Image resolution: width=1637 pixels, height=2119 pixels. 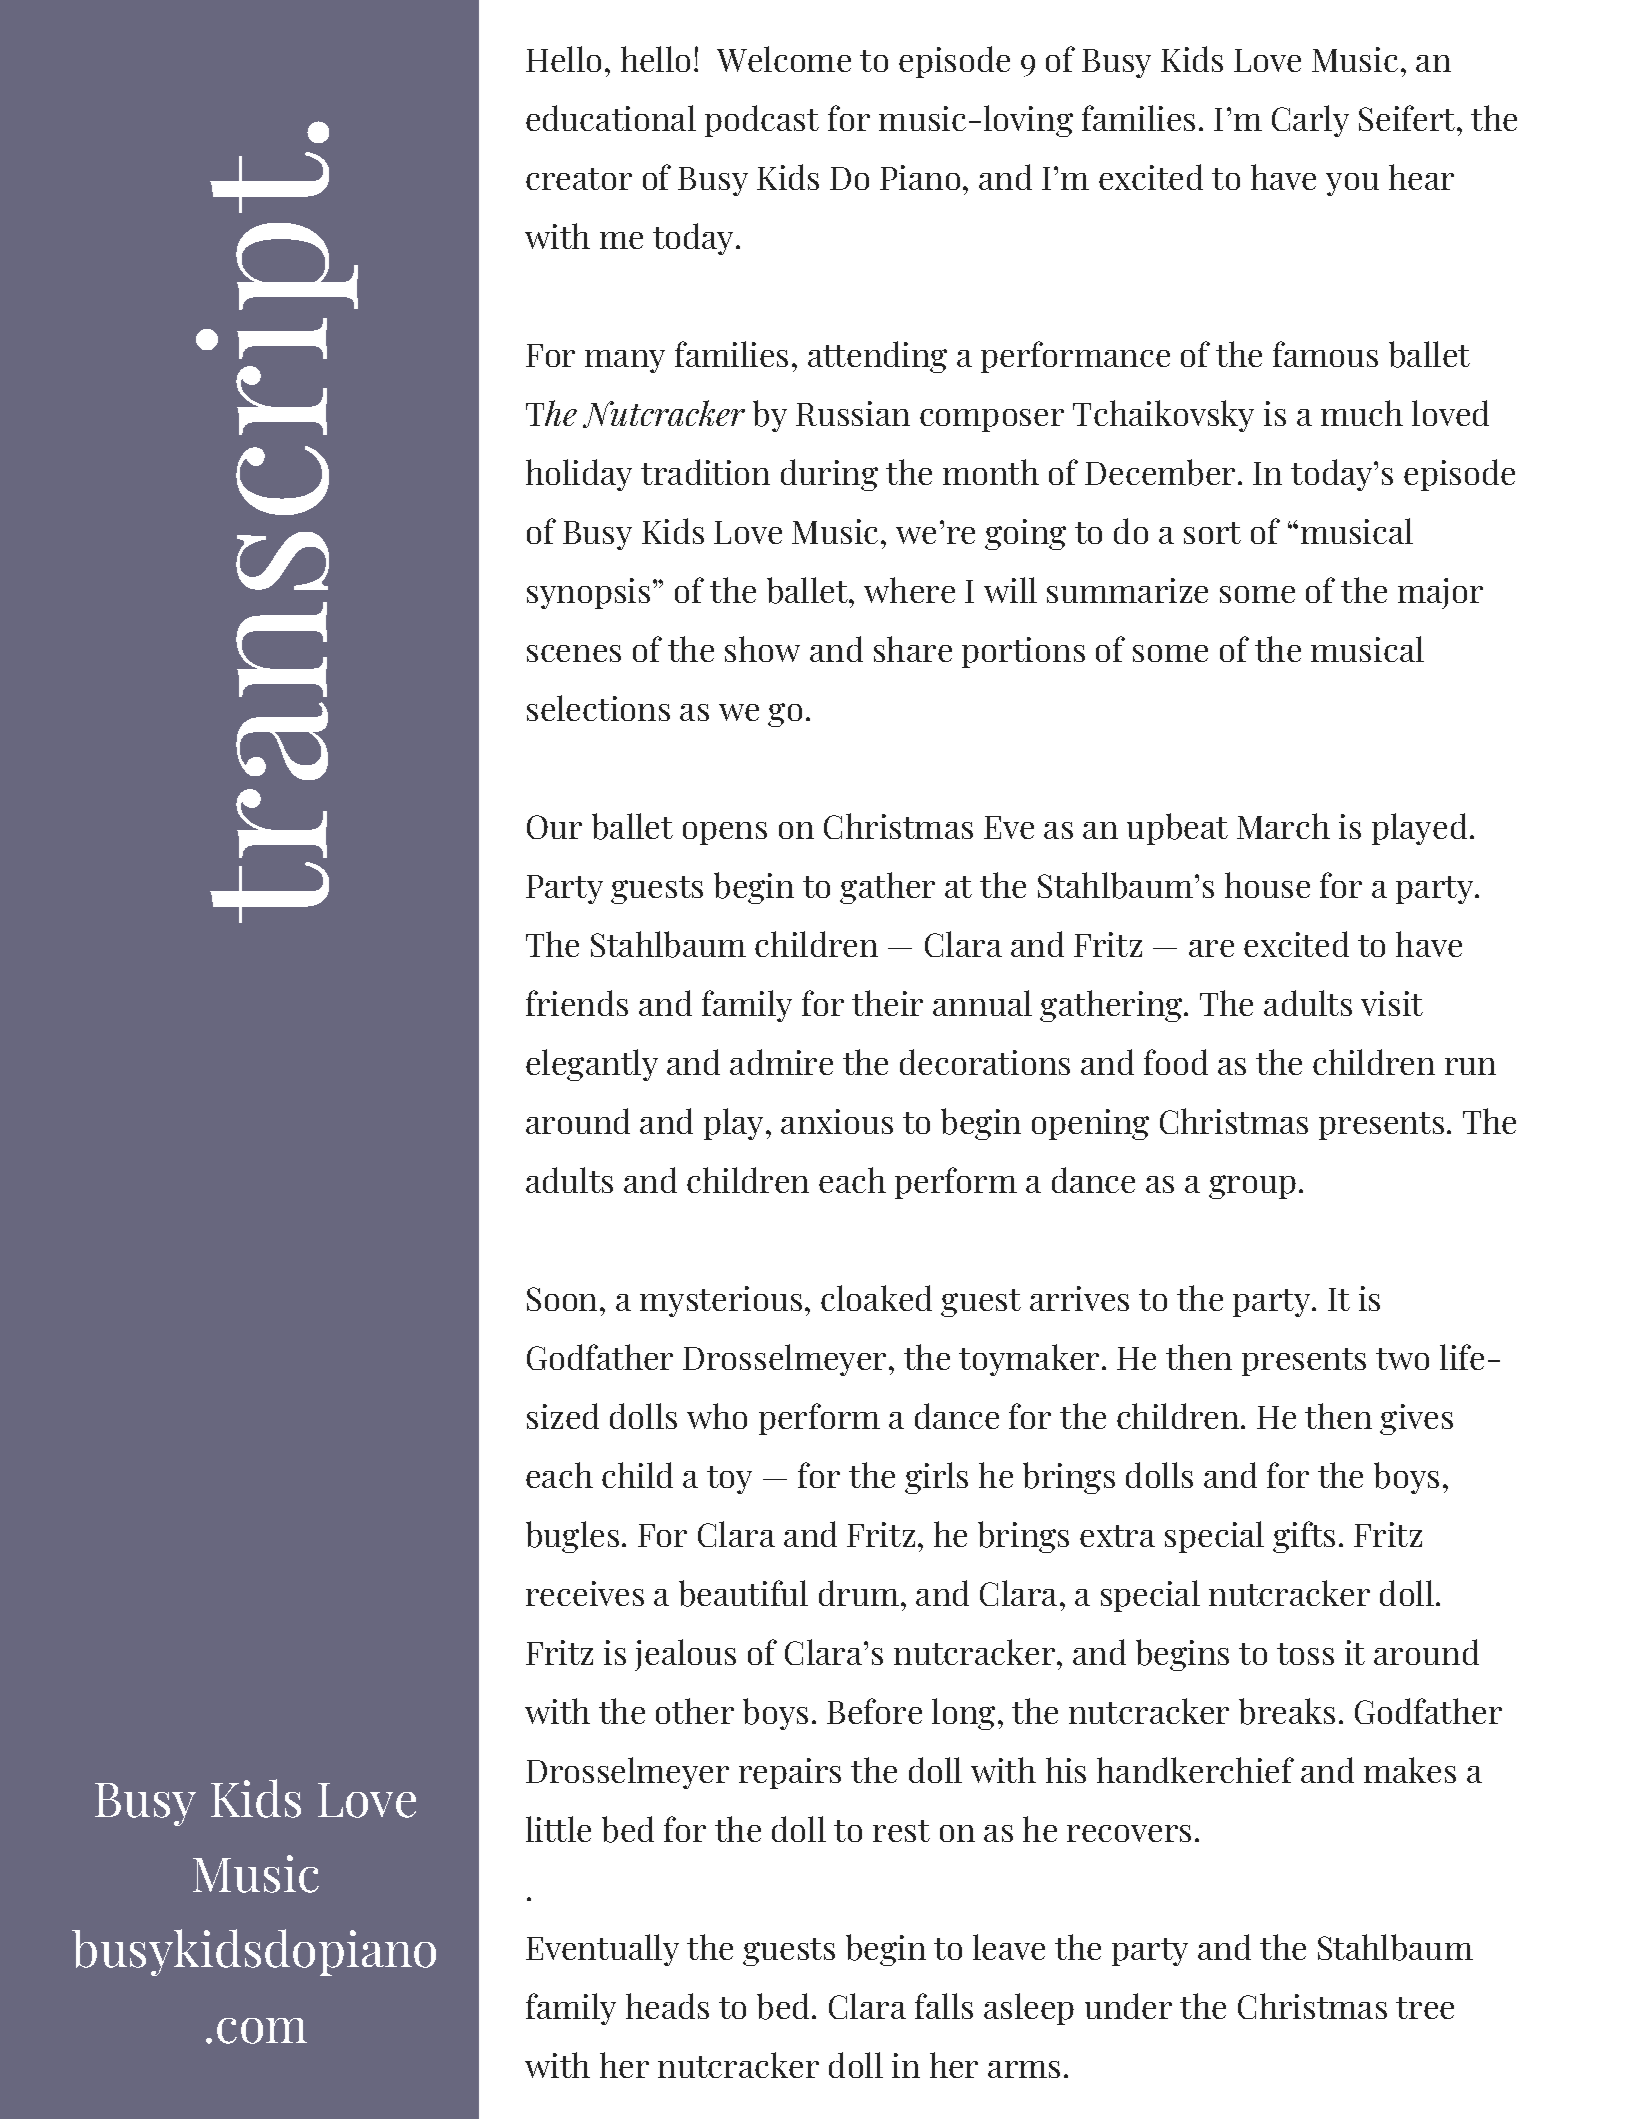 What do you see at coordinates (611, 118) in the screenshot?
I see `educational` at bounding box center [611, 118].
